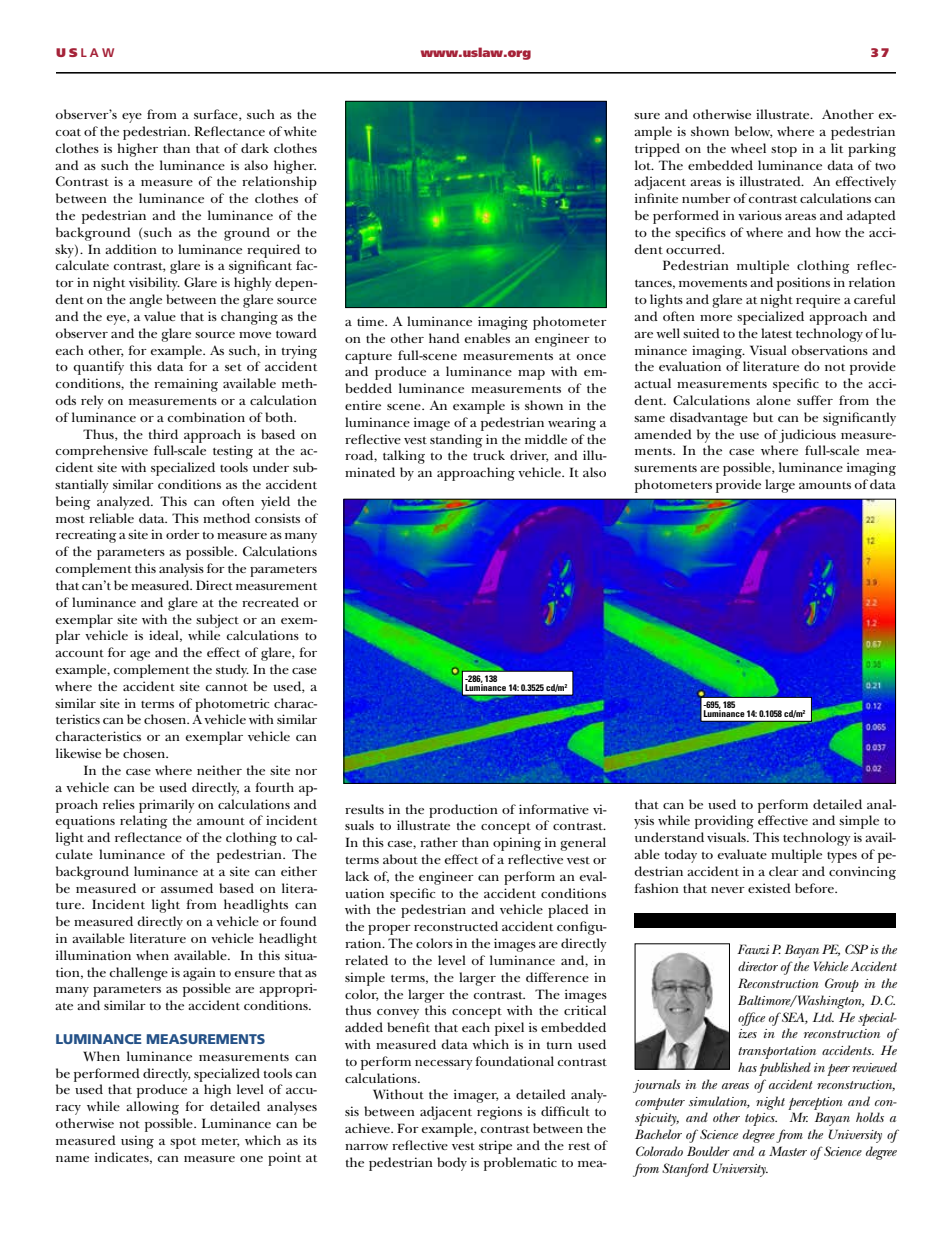  Describe the element at coordinates (183, 1143) in the screenshot. I see `spot` at that location.
